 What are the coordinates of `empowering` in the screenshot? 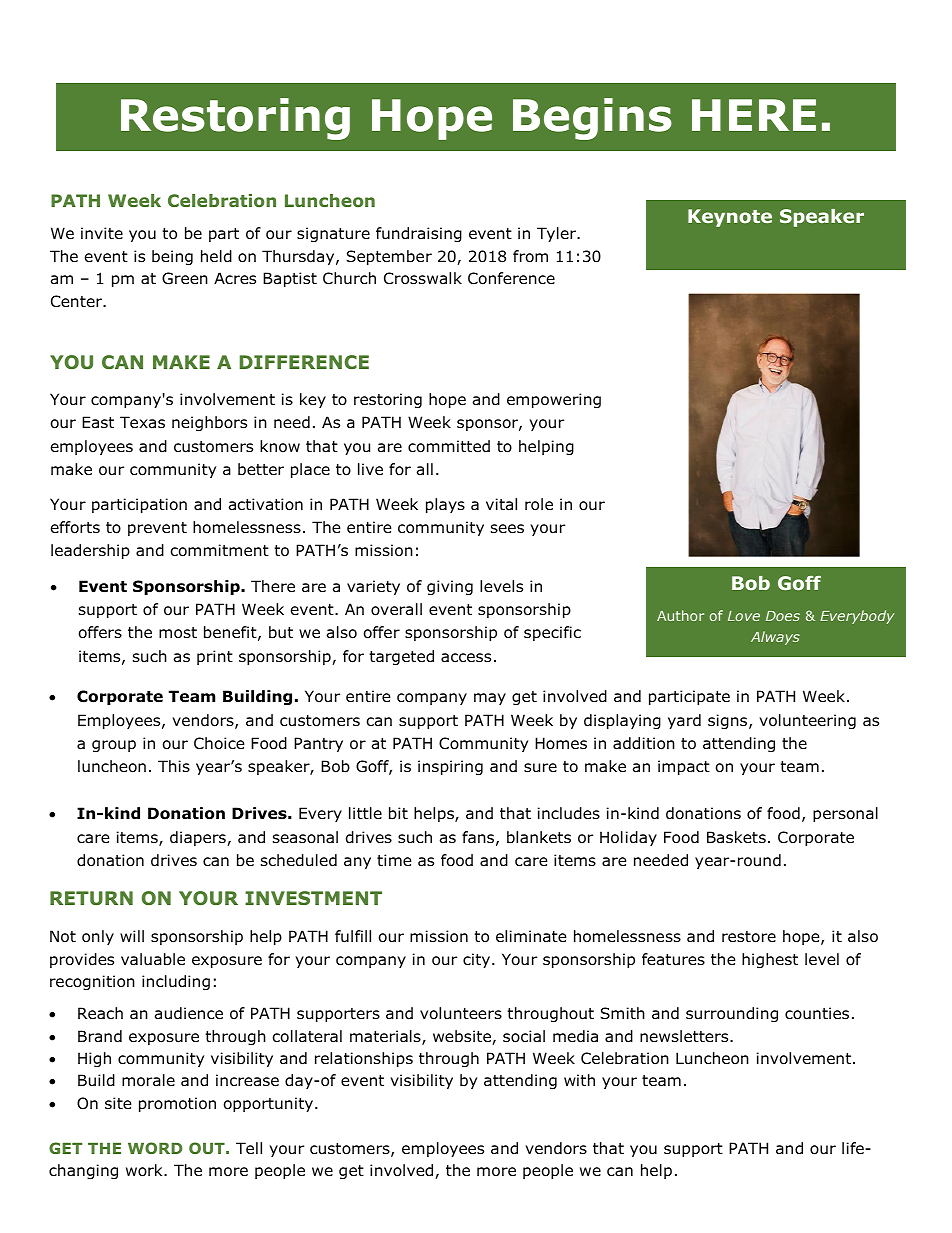 It's located at (554, 400).
